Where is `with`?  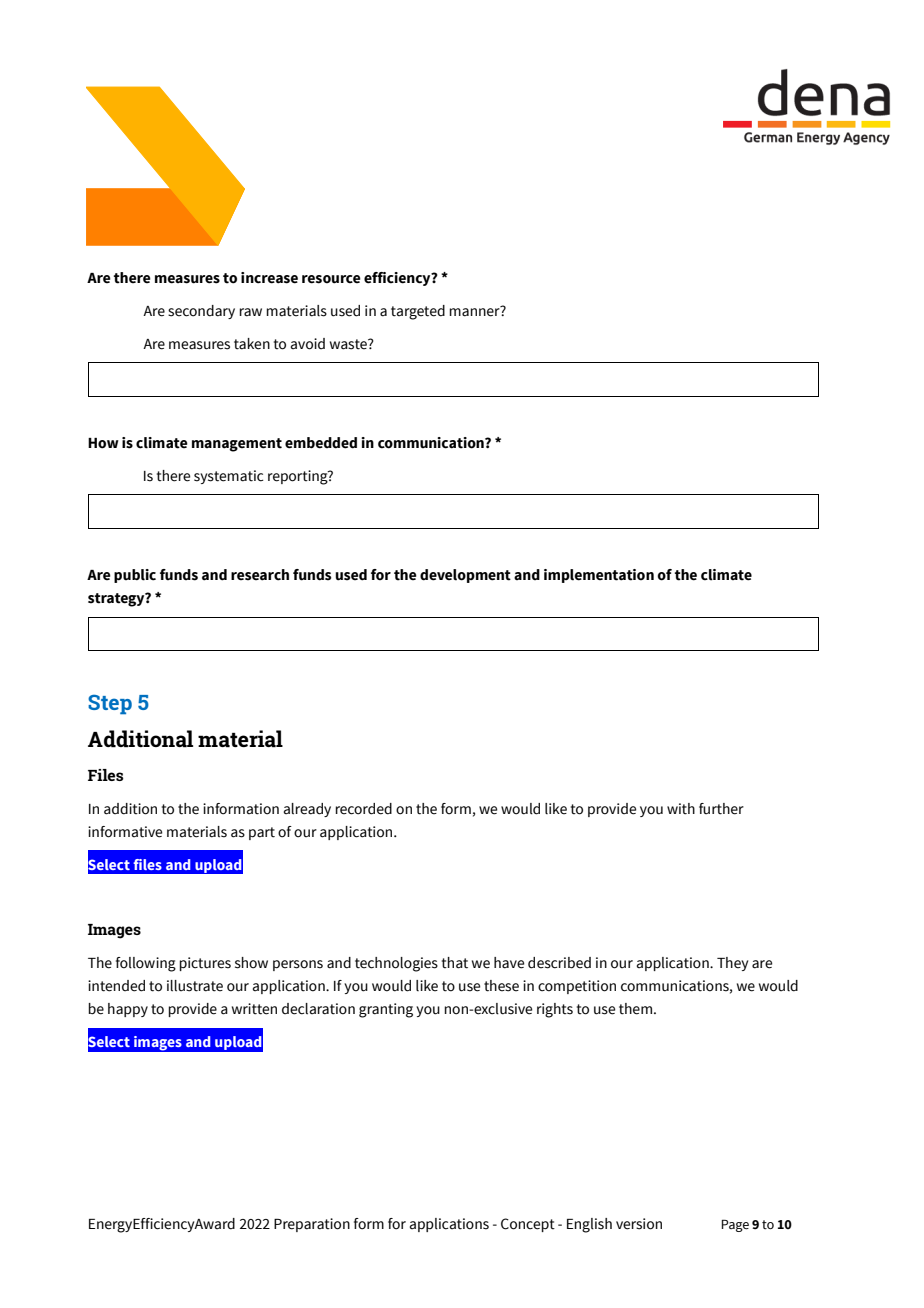 with is located at coordinates (681, 809).
